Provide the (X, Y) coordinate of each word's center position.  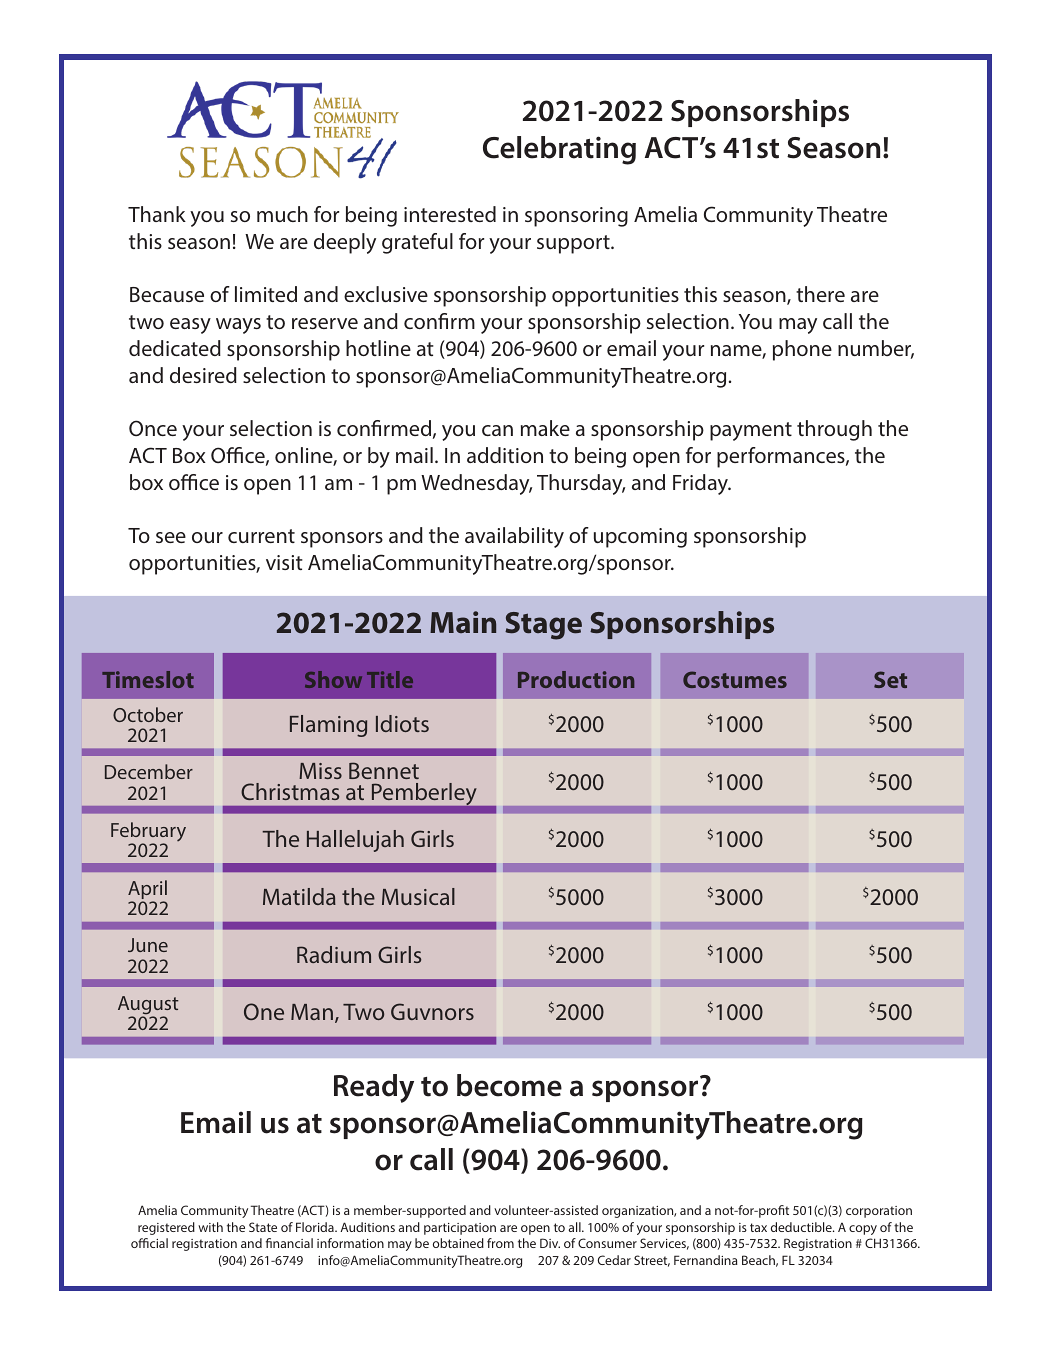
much (282, 214)
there (820, 294)
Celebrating (559, 150)
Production (576, 679)
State (263, 1227)
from (500, 1243)
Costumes (735, 679)
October (148, 714)
